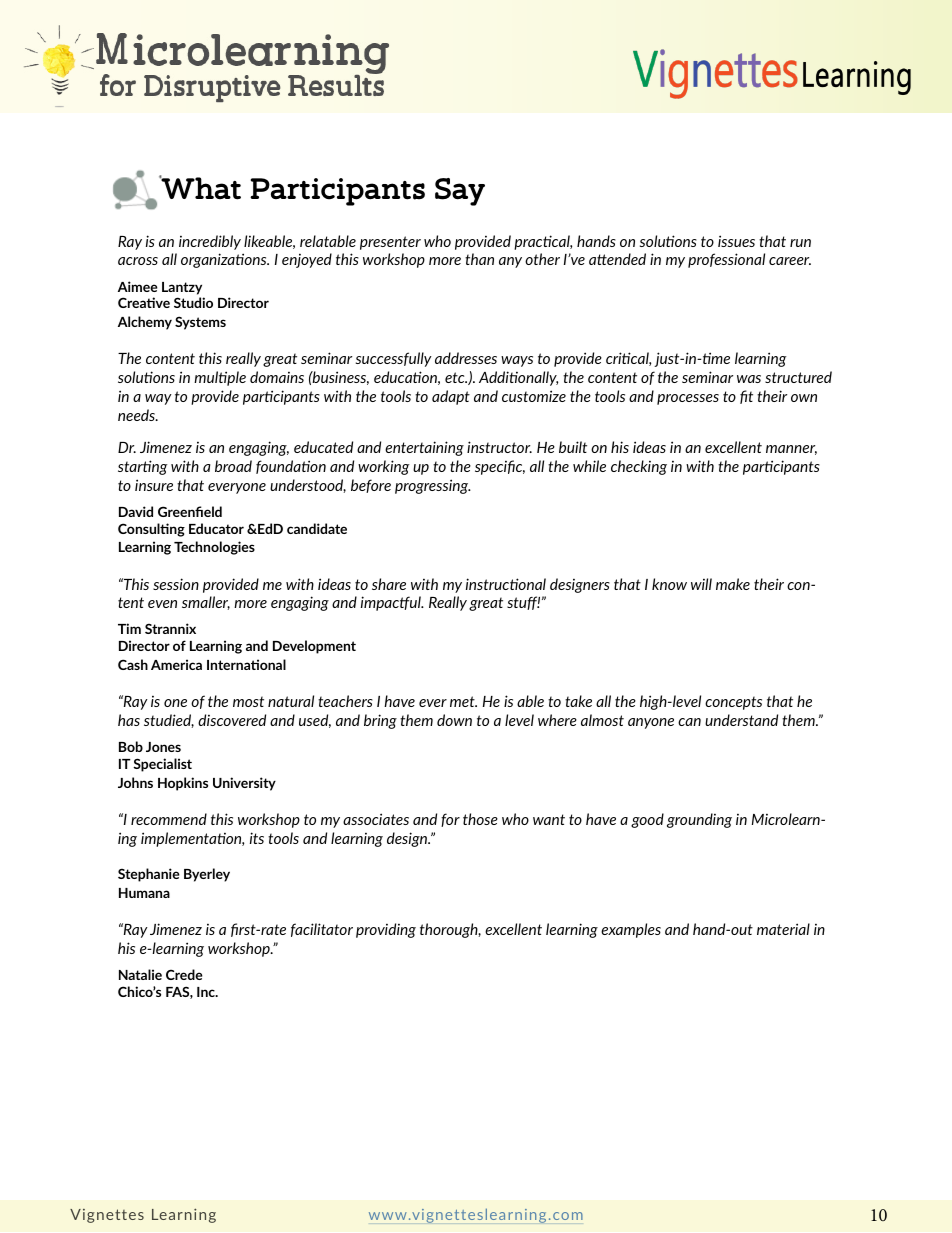 The image size is (952, 1233). Describe the element at coordinates (460, 192) in the page. I see `Say` at that location.
